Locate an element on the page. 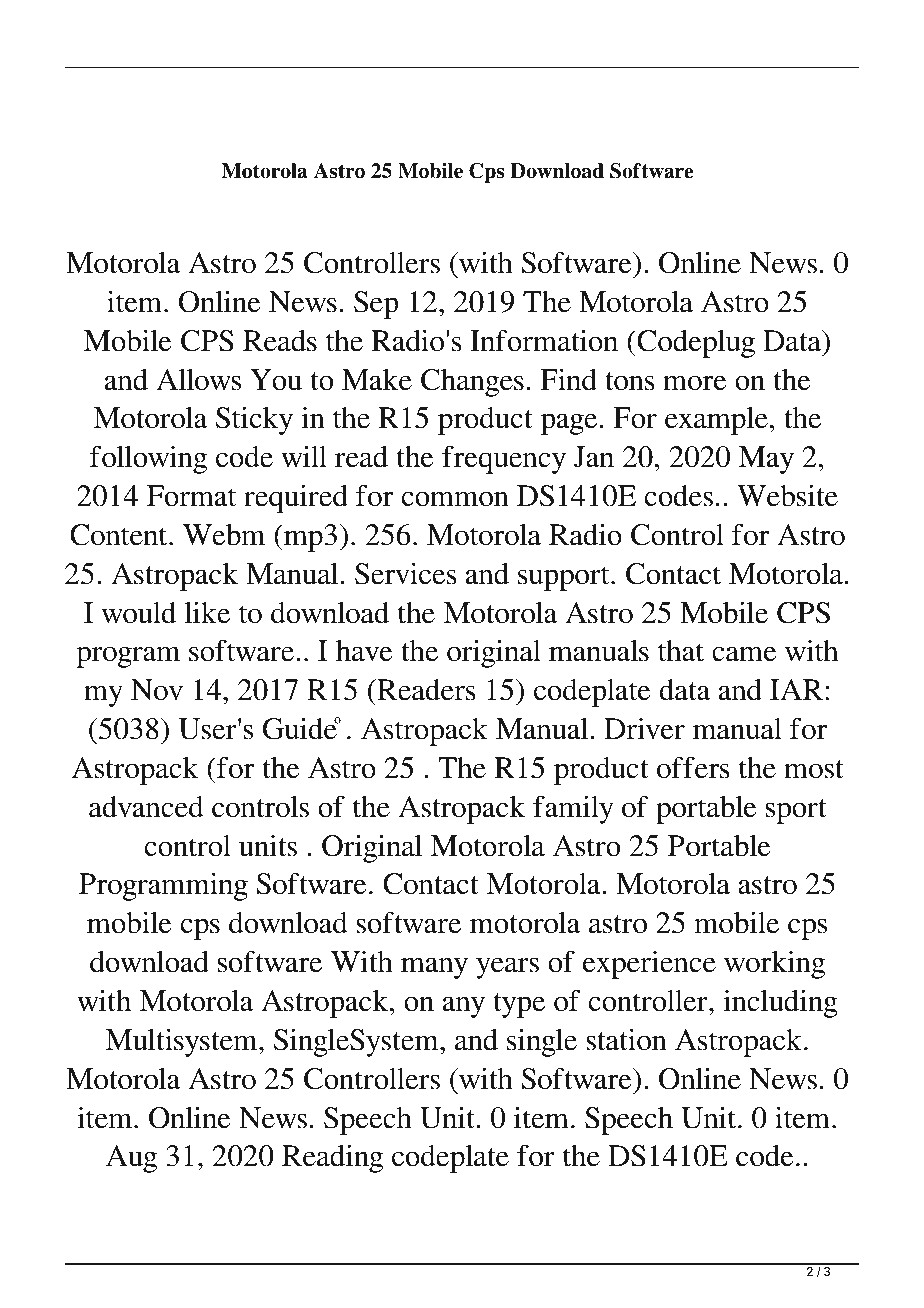  advanced is located at coordinates (146, 807).
